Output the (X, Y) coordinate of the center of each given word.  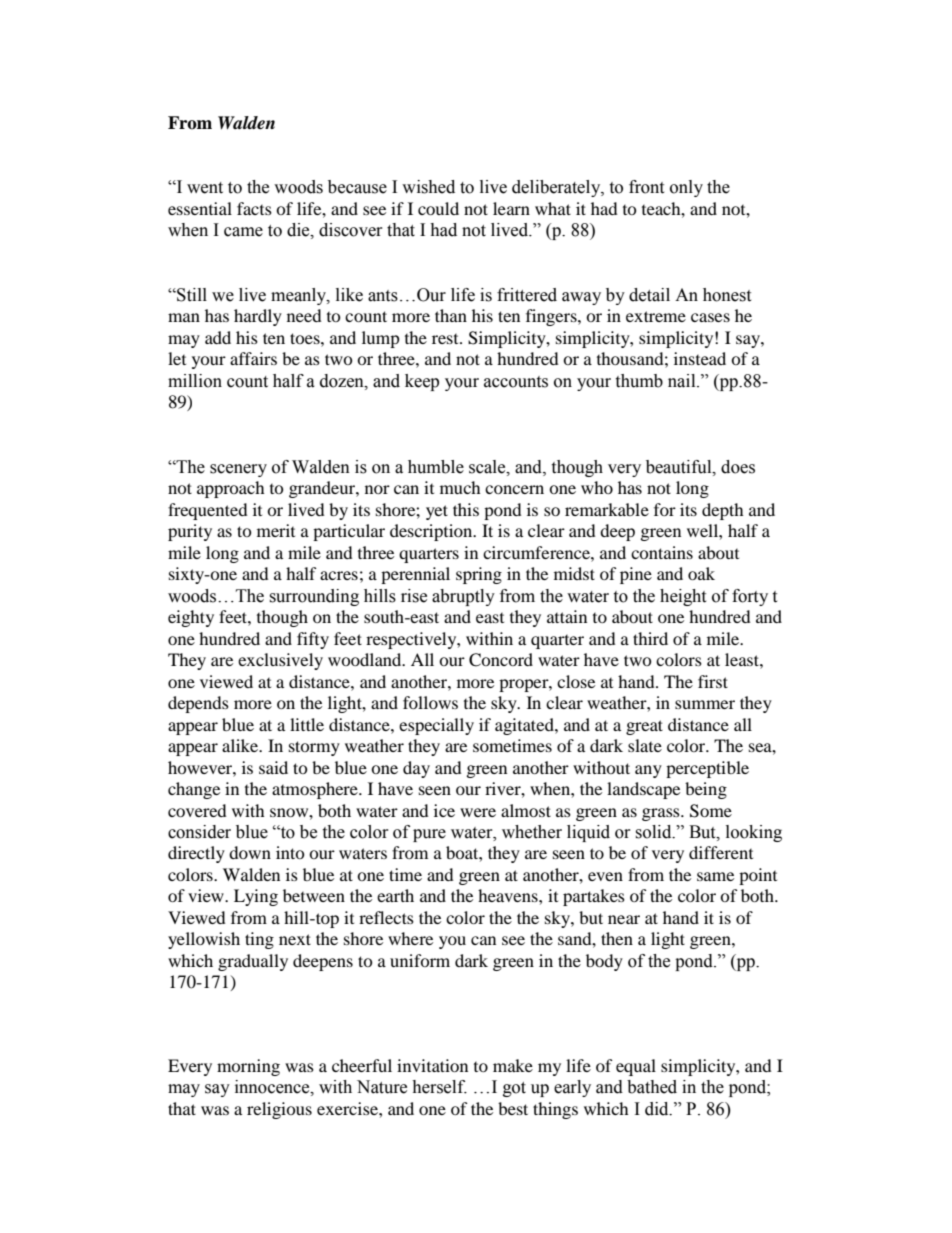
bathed (652, 1087)
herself (439, 1087)
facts (254, 208)
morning (248, 1067)
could (438, 208)
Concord (501, 660)
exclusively (280, 661)
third (650, 638)
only (686, 188)
